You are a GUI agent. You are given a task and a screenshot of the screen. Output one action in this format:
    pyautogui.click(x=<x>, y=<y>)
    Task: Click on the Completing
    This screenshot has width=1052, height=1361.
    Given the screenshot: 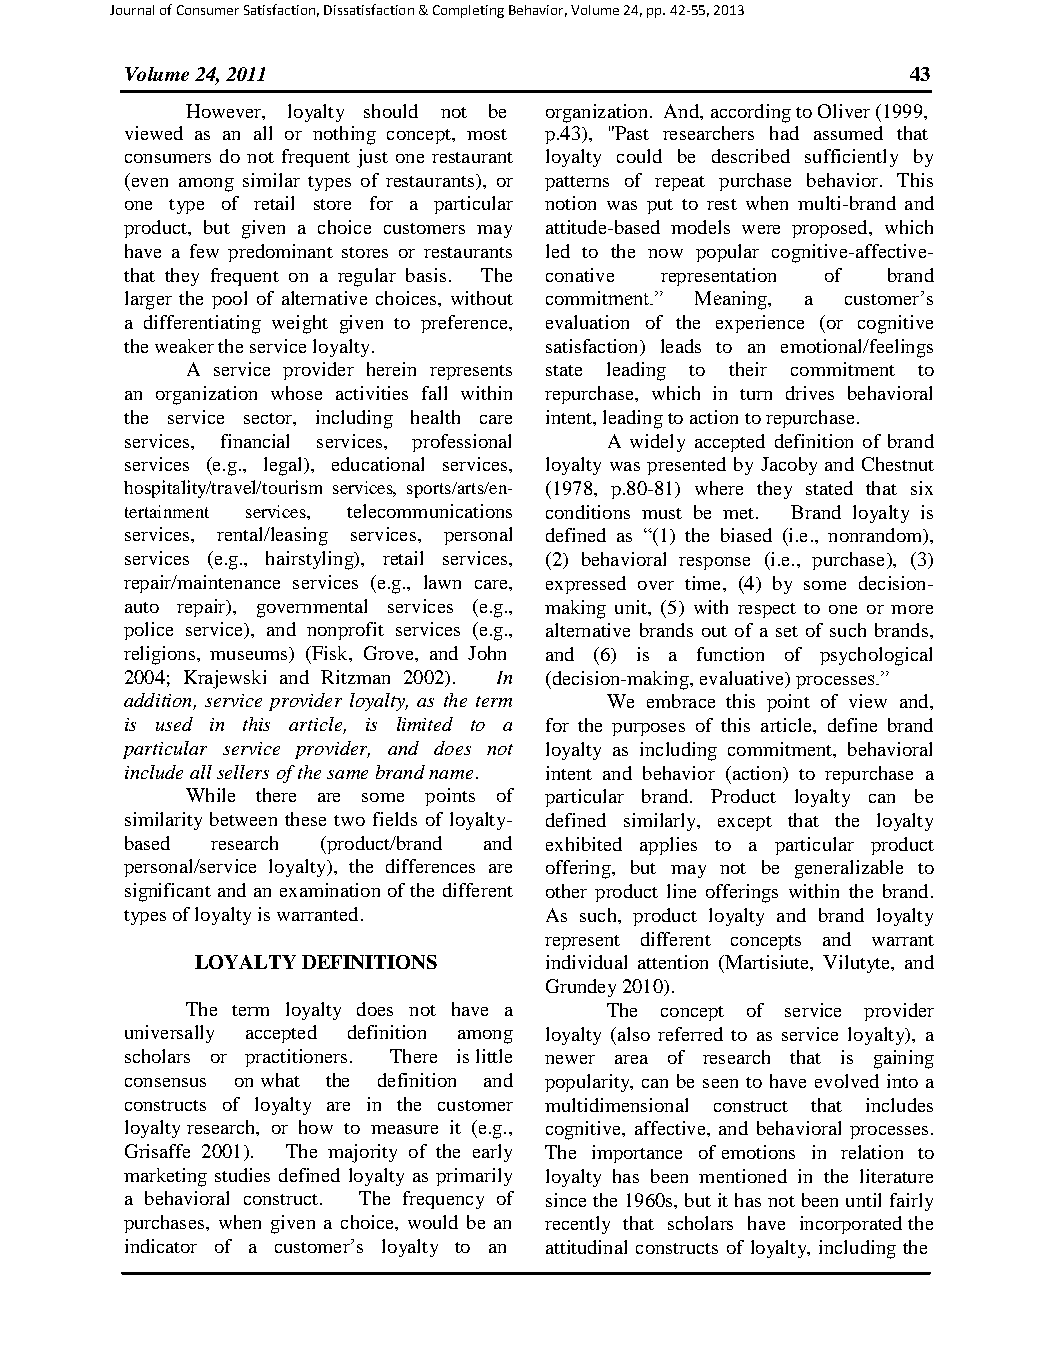 What is the action you would take?
    pyautogui.click(x=468, y=11)
